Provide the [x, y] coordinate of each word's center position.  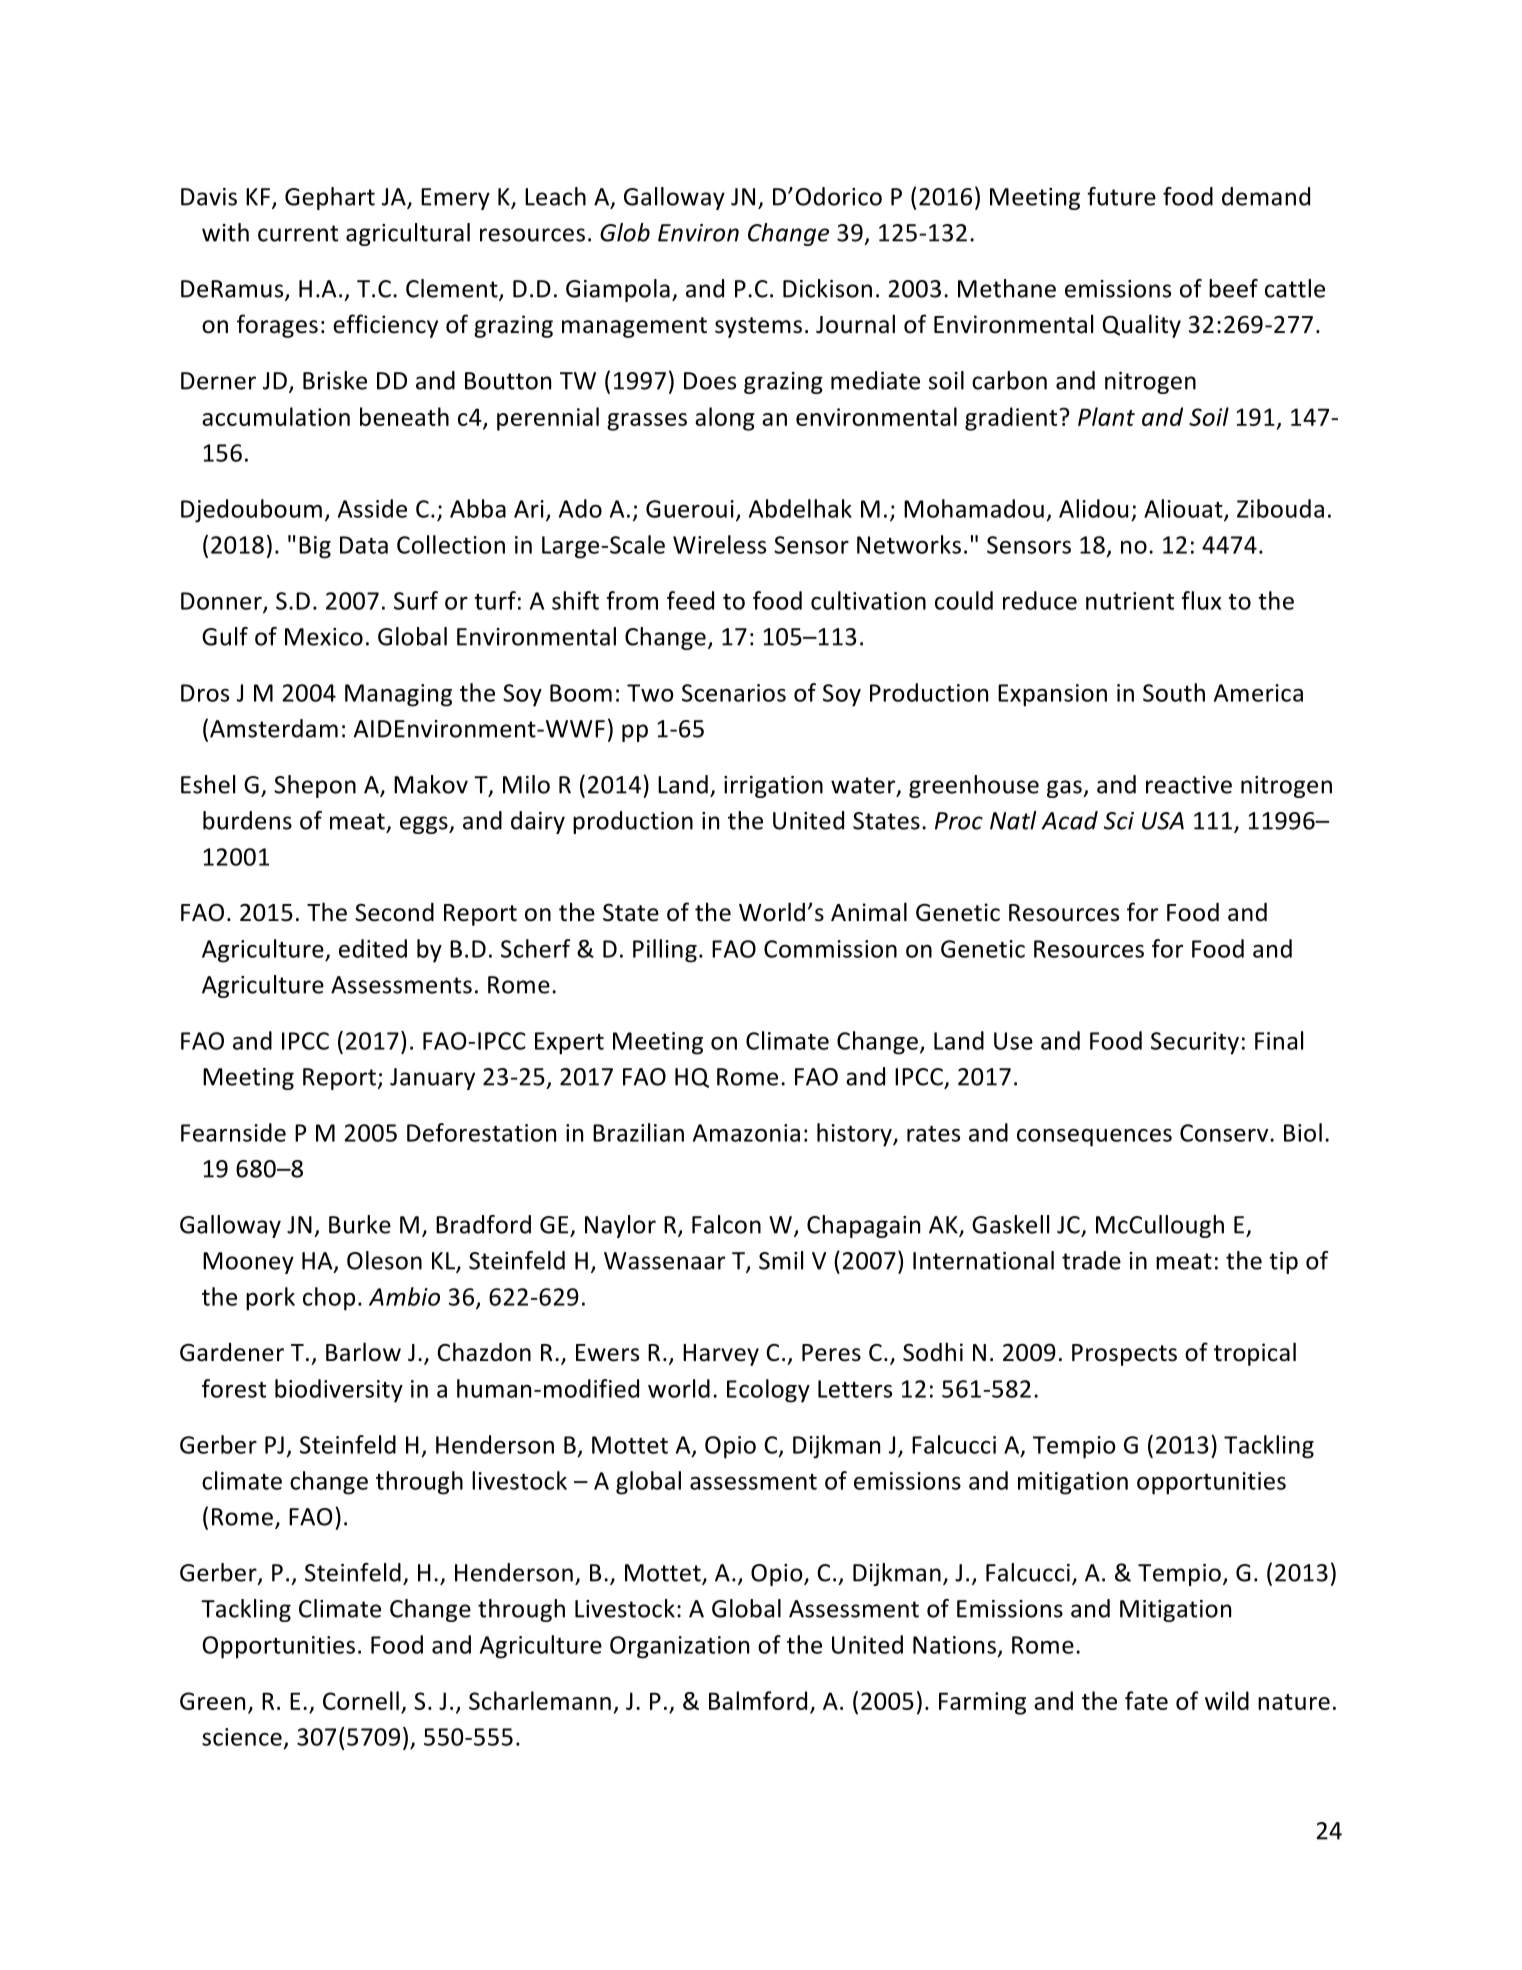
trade [1091, 1260]
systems [758, 327]
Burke [360, 1224]
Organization [679, 1647]
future [1121, 196]
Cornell [361, 1700]
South [1174, 692]
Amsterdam [274, 728]
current [298, 233]
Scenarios [734, 693]
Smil [781, 1260]
